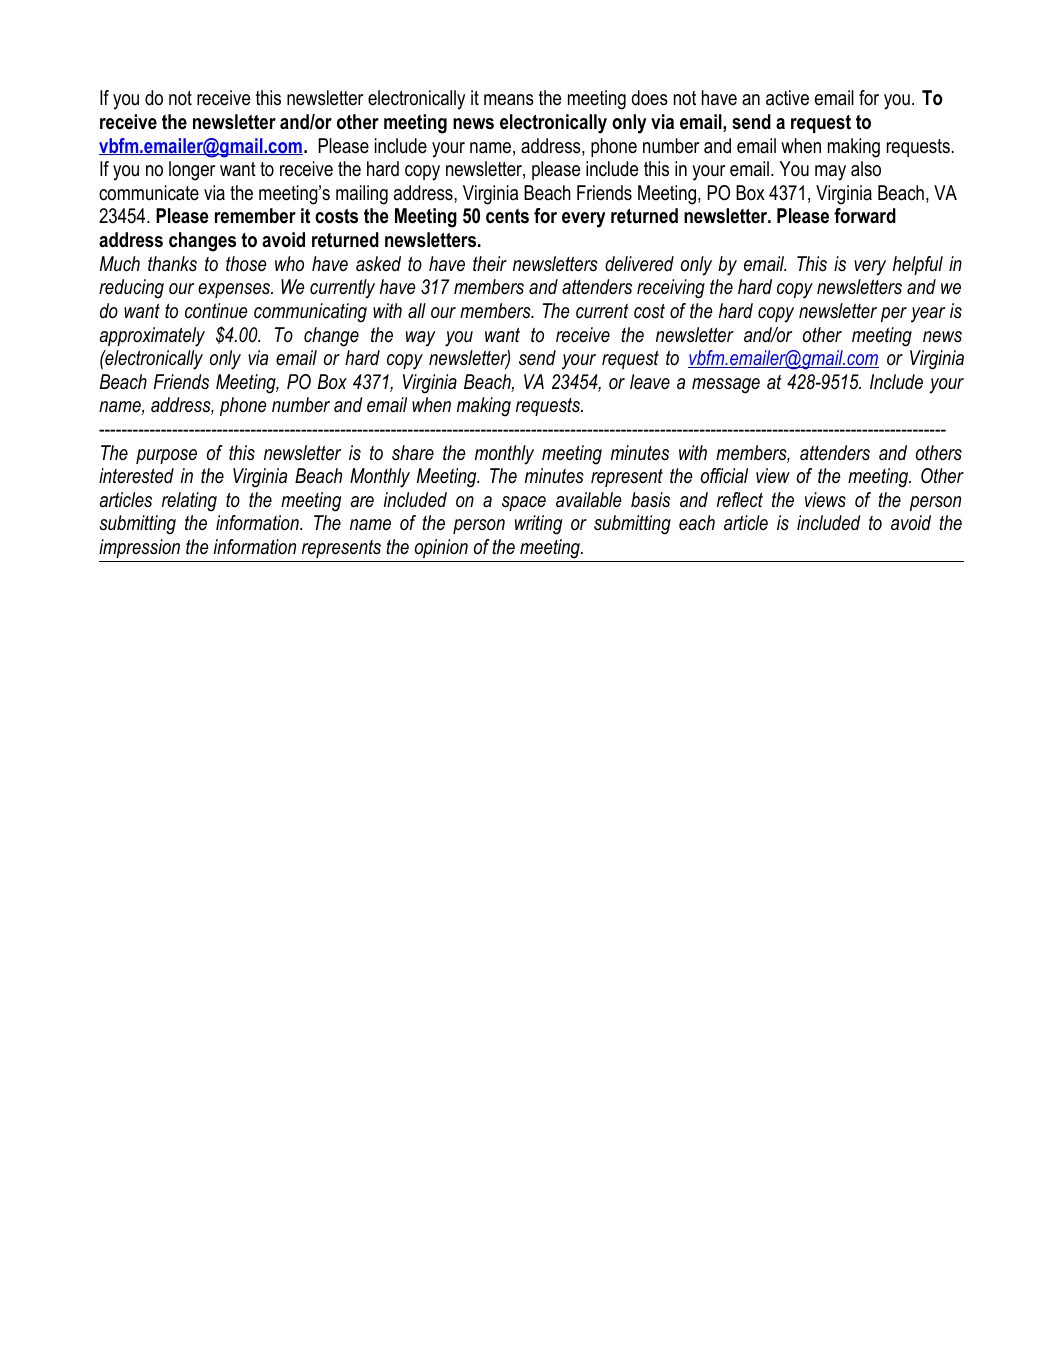 Image resolution: width=1051 pixels, height=1360 pixels. Describe the element at coordinates (509, 100) in the screenshot. I see `means` at that location.
